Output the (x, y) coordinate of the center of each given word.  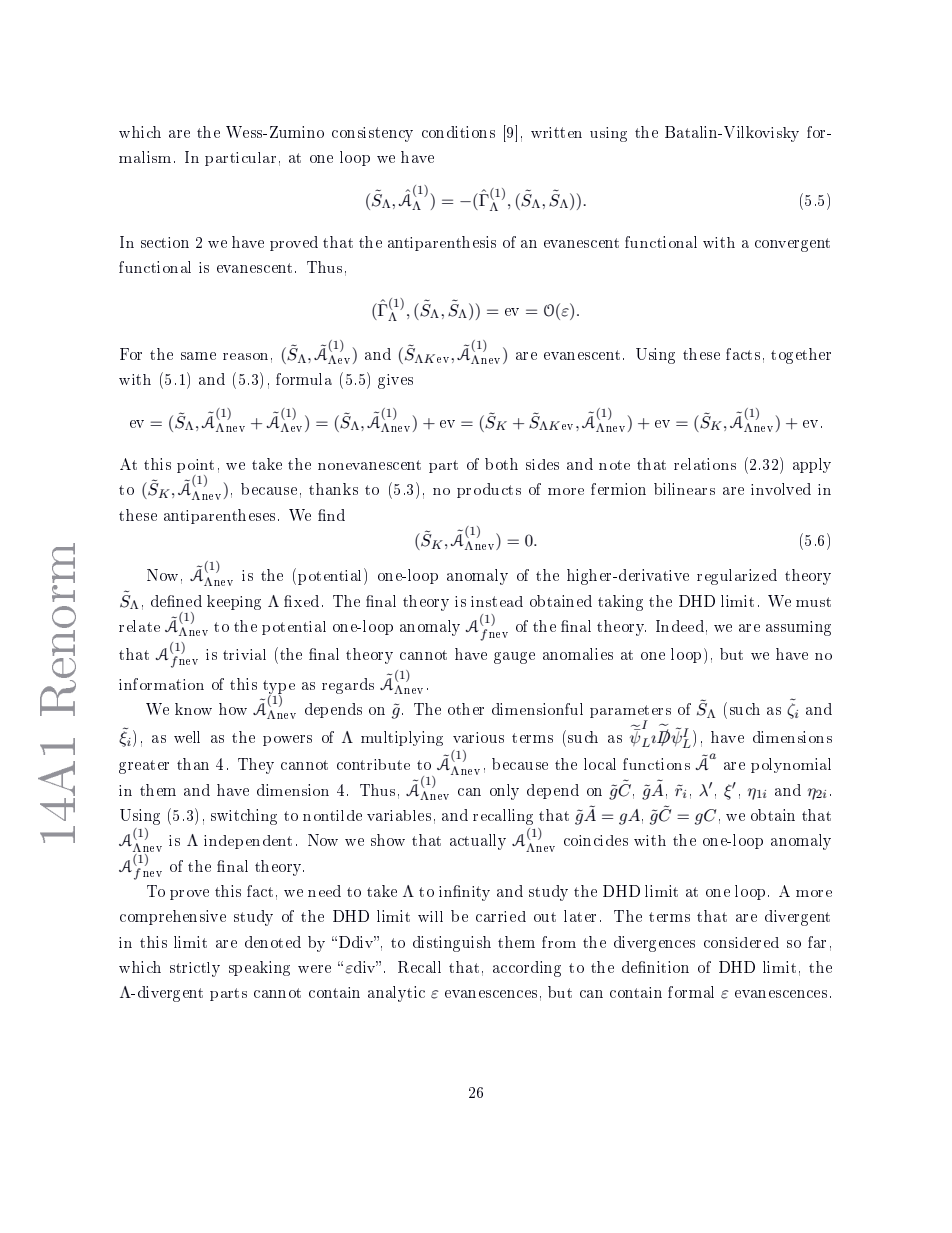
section (165, 242)
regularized (737, 577)
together (801, 356)
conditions (458, 132)
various (478, 737)
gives (395, 381)
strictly (195, 969)
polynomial (791, 765)
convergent (792, 245)
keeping (234, 602)
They (256, 766)
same (198, 356)
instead (497, 601)
